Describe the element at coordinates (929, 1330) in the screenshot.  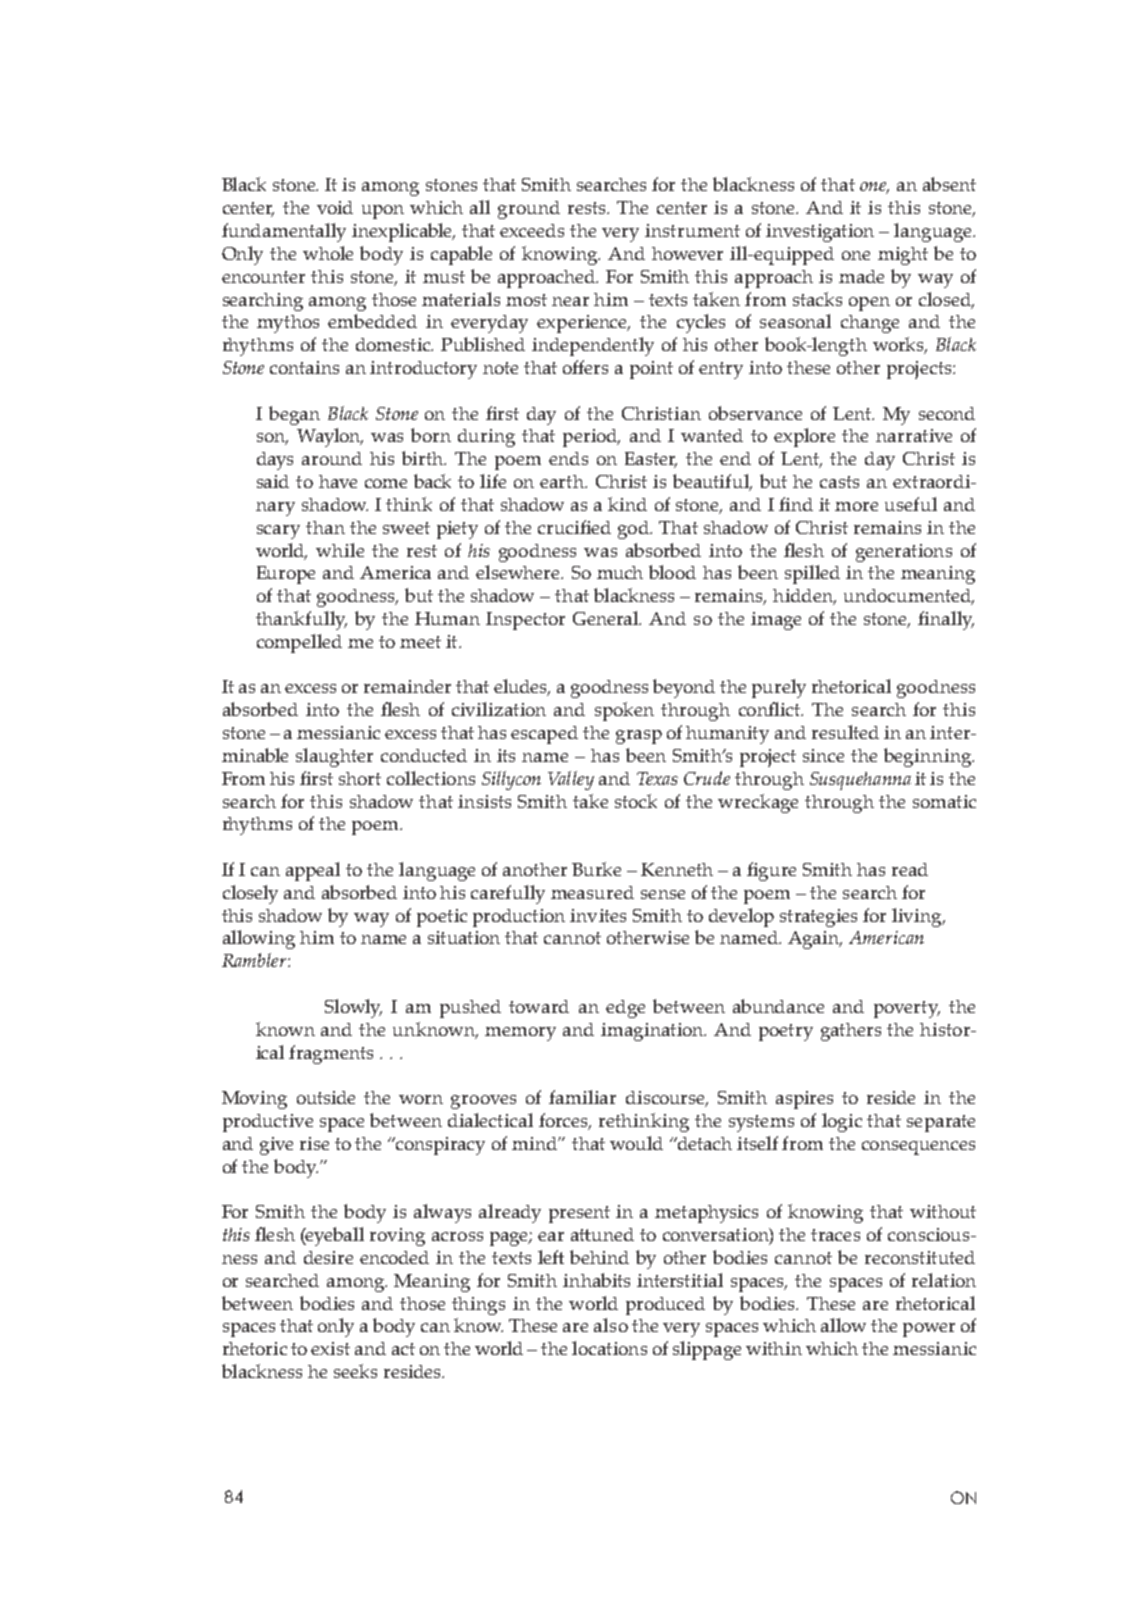
I see `power` at that location.
